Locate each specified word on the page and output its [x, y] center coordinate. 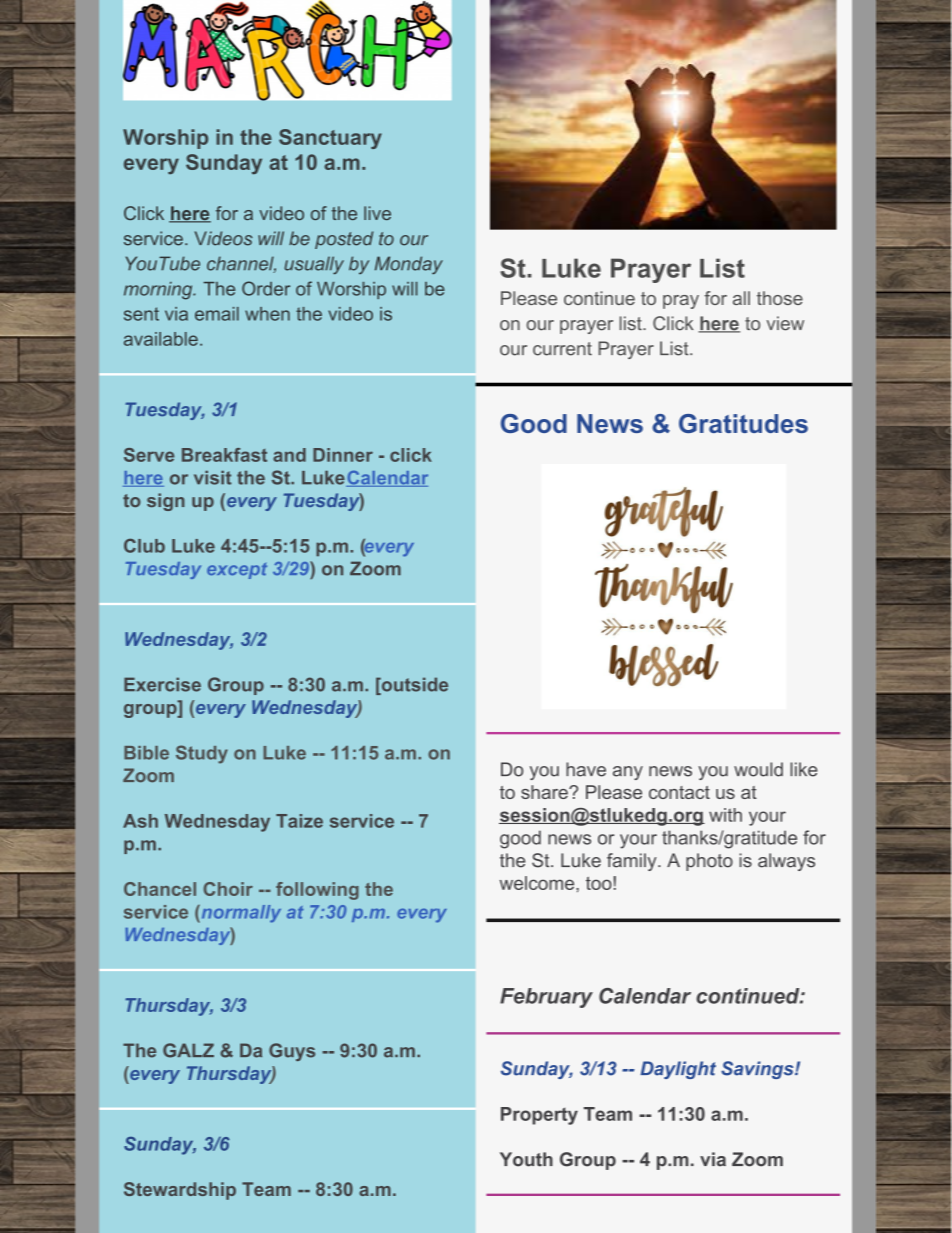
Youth [526, 1159]
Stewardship [180, 1191]
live [377, 213]
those [780, 298]
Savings [758, 1070]
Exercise [162, 684]
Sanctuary [330, 139]
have [586, 769]
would [758, 769]
